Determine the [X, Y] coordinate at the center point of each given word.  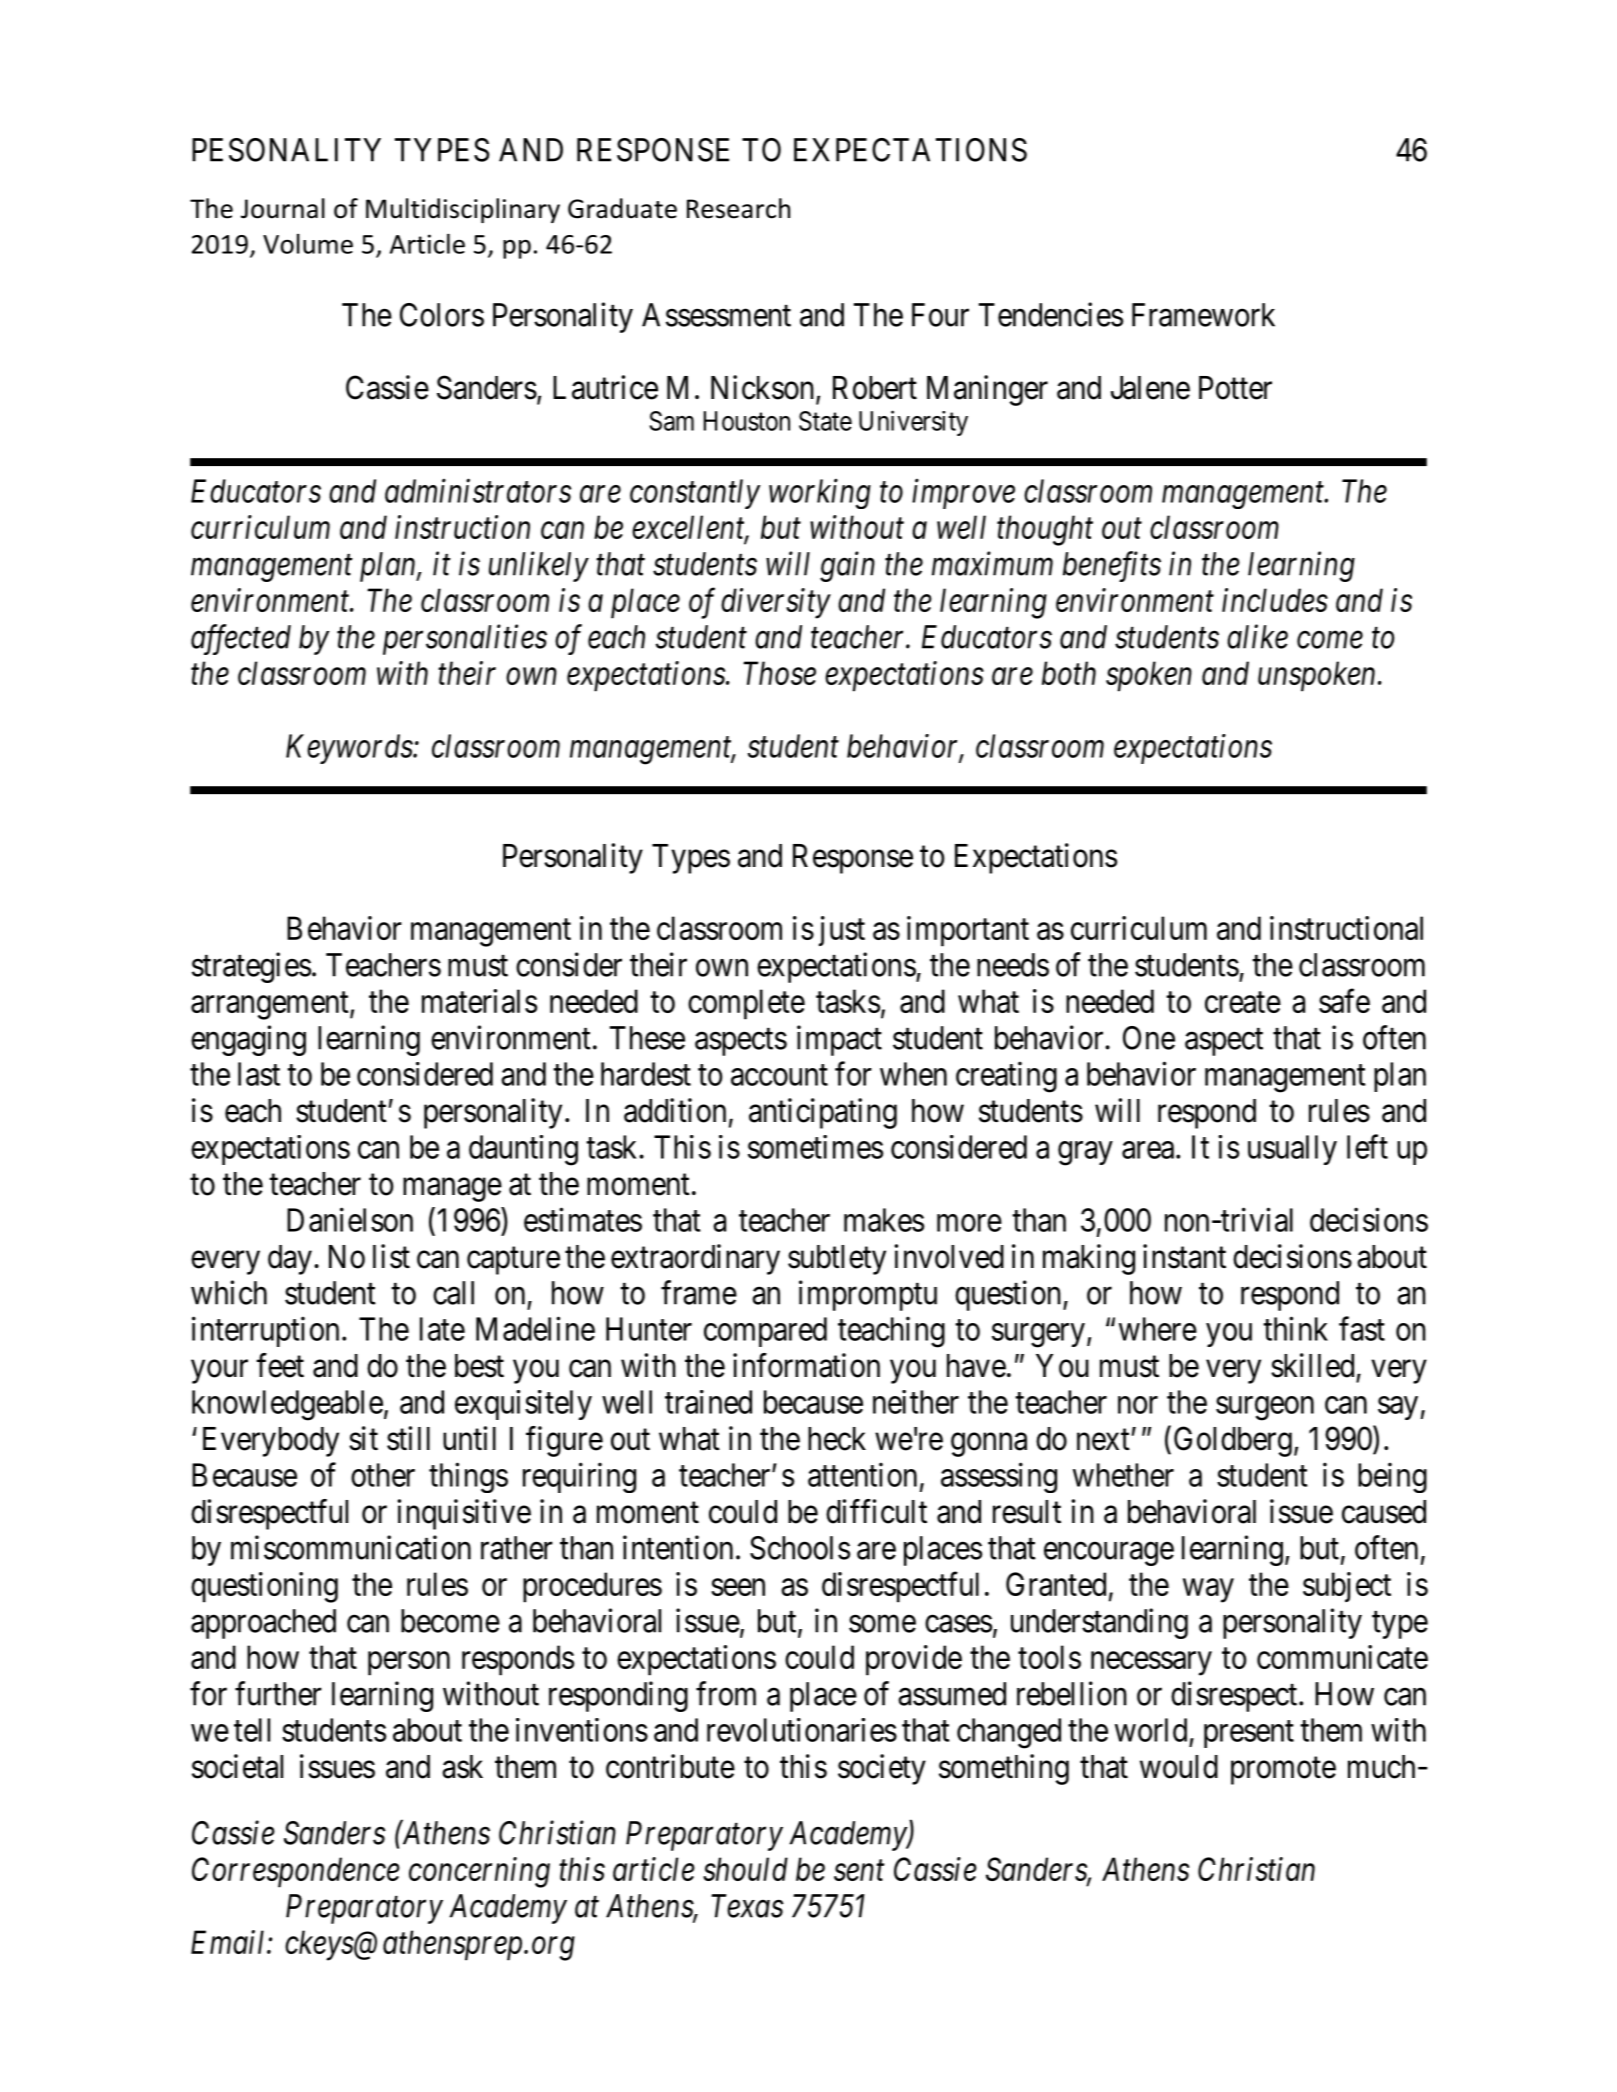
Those [779, 673]
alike [1257, 636]
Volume [308, 244]
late [442, 1329]
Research [738, 208]
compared [765, 1332]
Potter [1235, 388]
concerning [479, 1873]
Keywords [350, 749]
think [1295, 1329]
